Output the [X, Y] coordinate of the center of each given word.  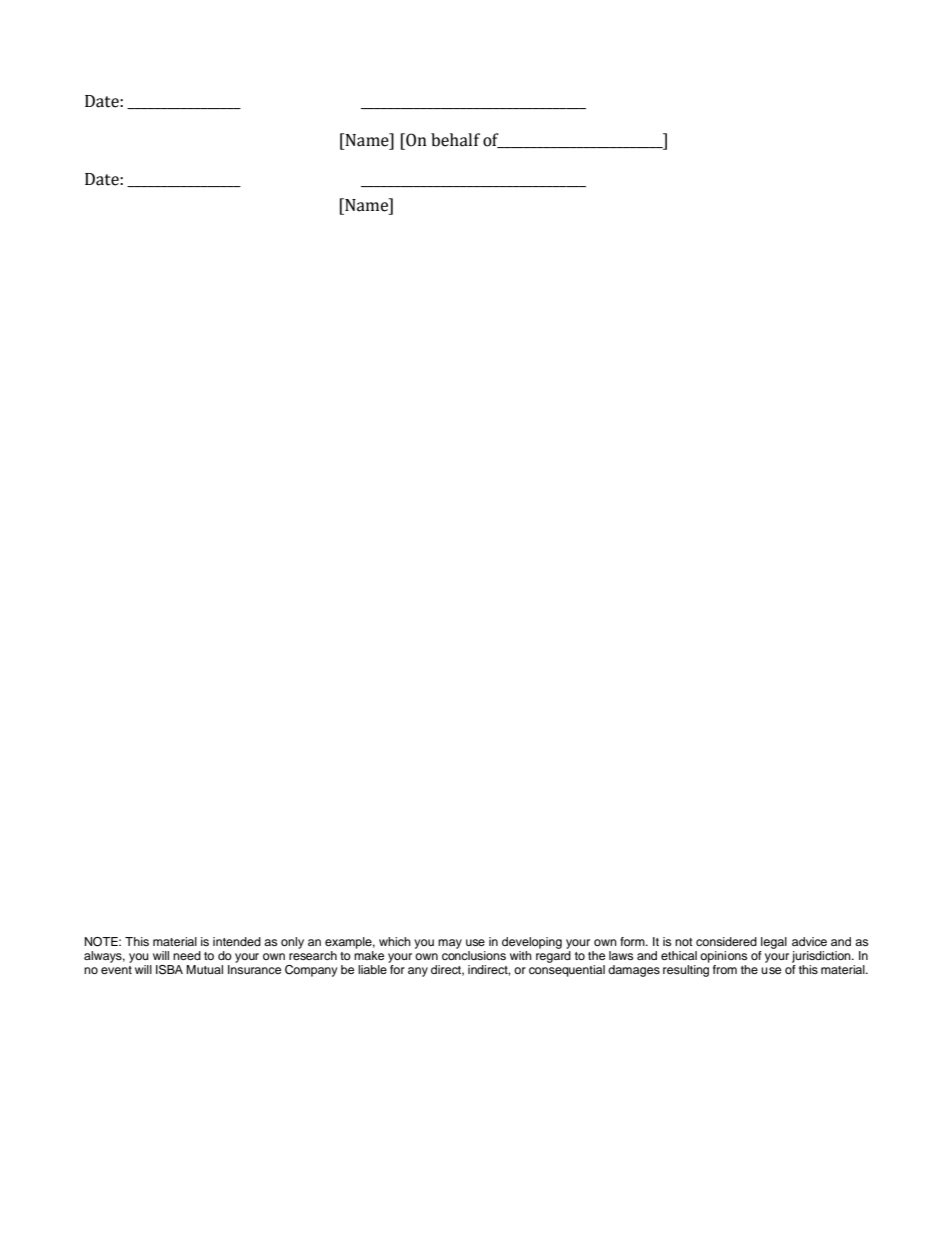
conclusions [474, 955]
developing [532, 943]
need [187, 955]
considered [726, 941]
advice [809, 941]
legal [774, 943]
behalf [455, 140]
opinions [723, 957]
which [395, 941]
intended [237, 941]
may [450, 944]
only [292, 943]
